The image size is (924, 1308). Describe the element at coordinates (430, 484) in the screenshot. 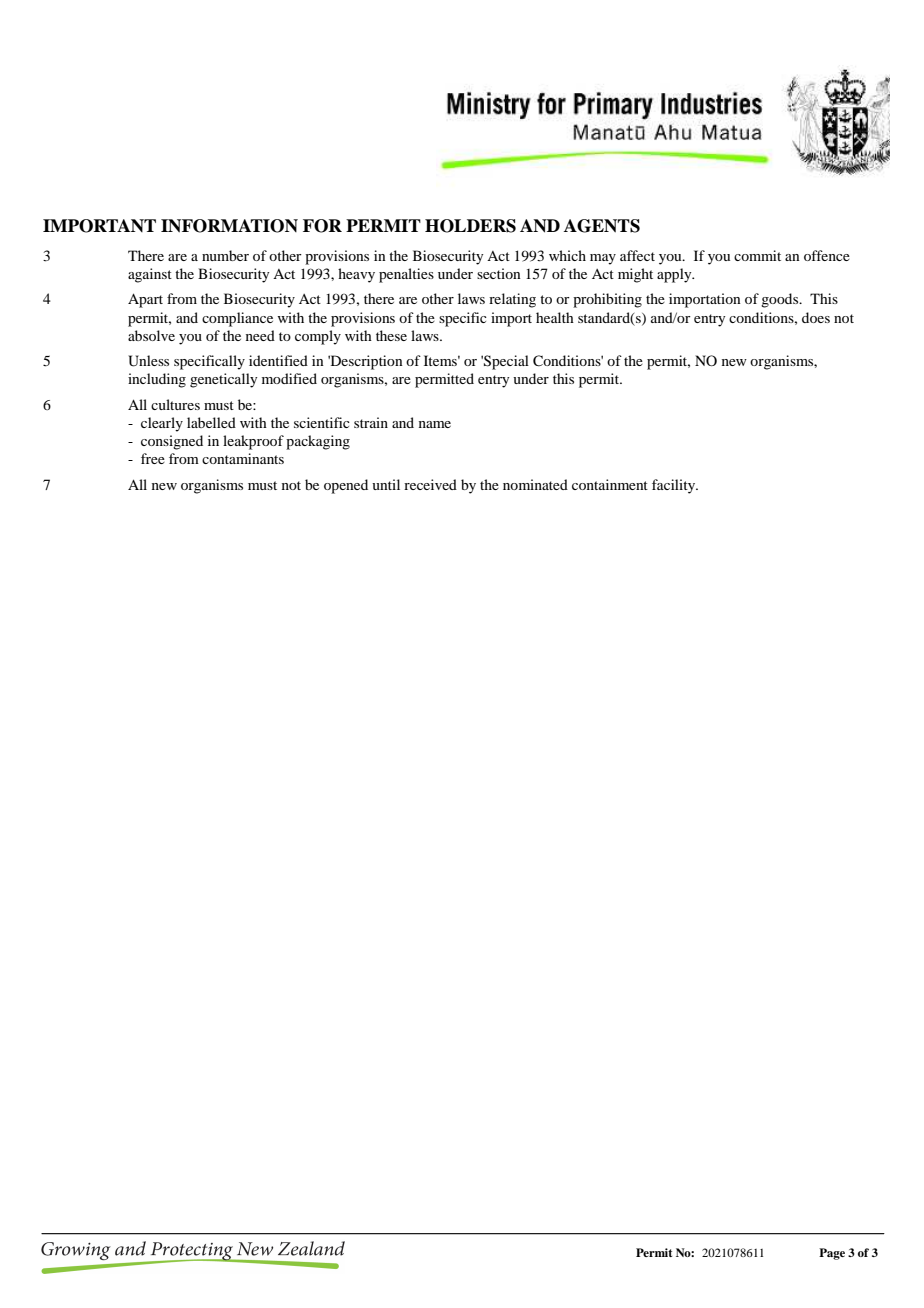

I see `received` at that location.
